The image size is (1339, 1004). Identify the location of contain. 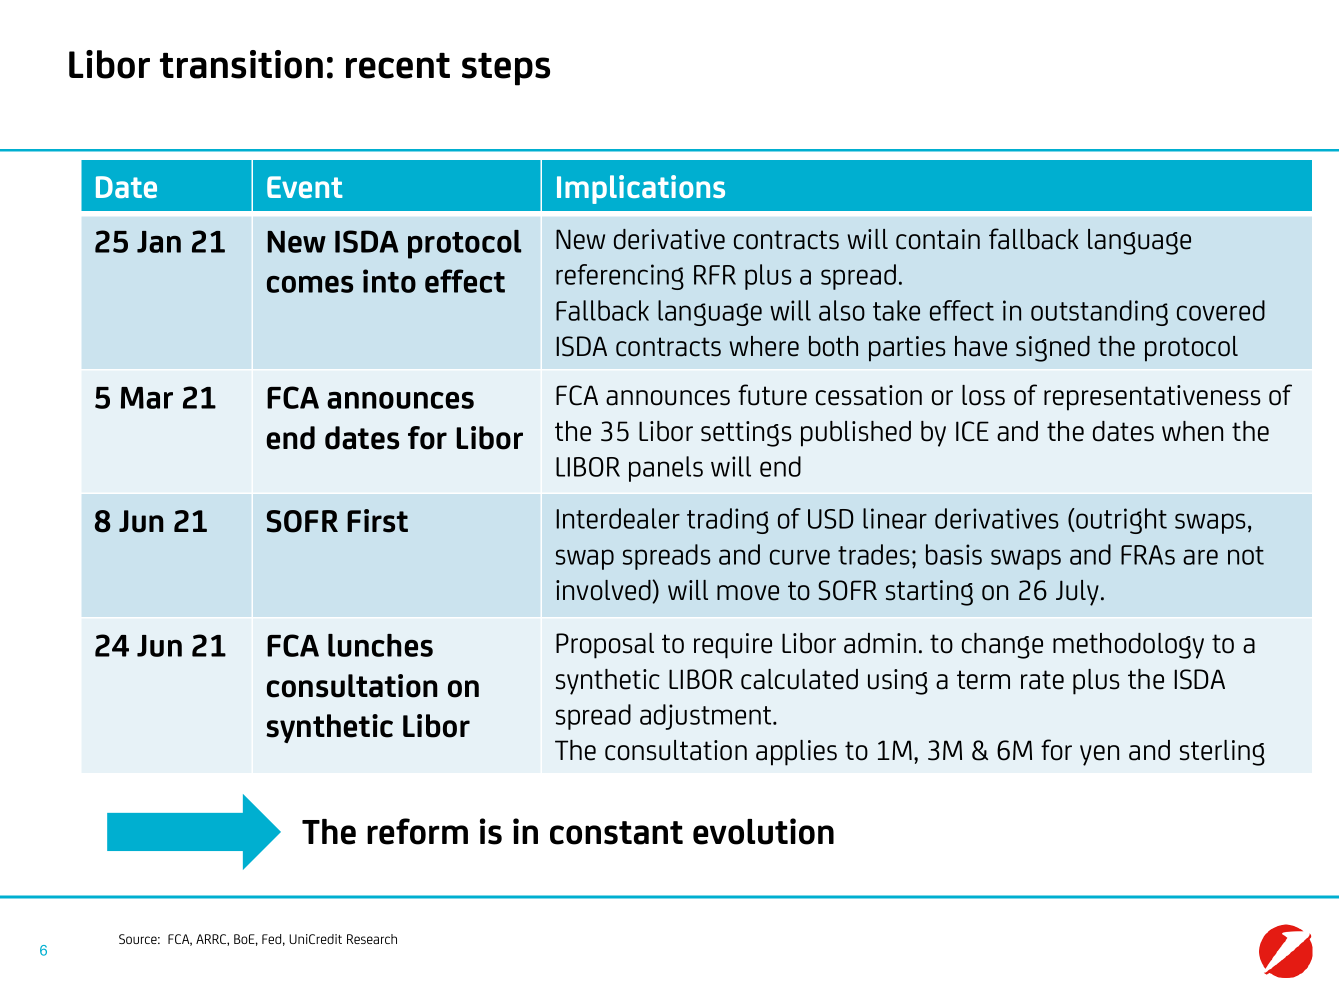
(938, 239).
